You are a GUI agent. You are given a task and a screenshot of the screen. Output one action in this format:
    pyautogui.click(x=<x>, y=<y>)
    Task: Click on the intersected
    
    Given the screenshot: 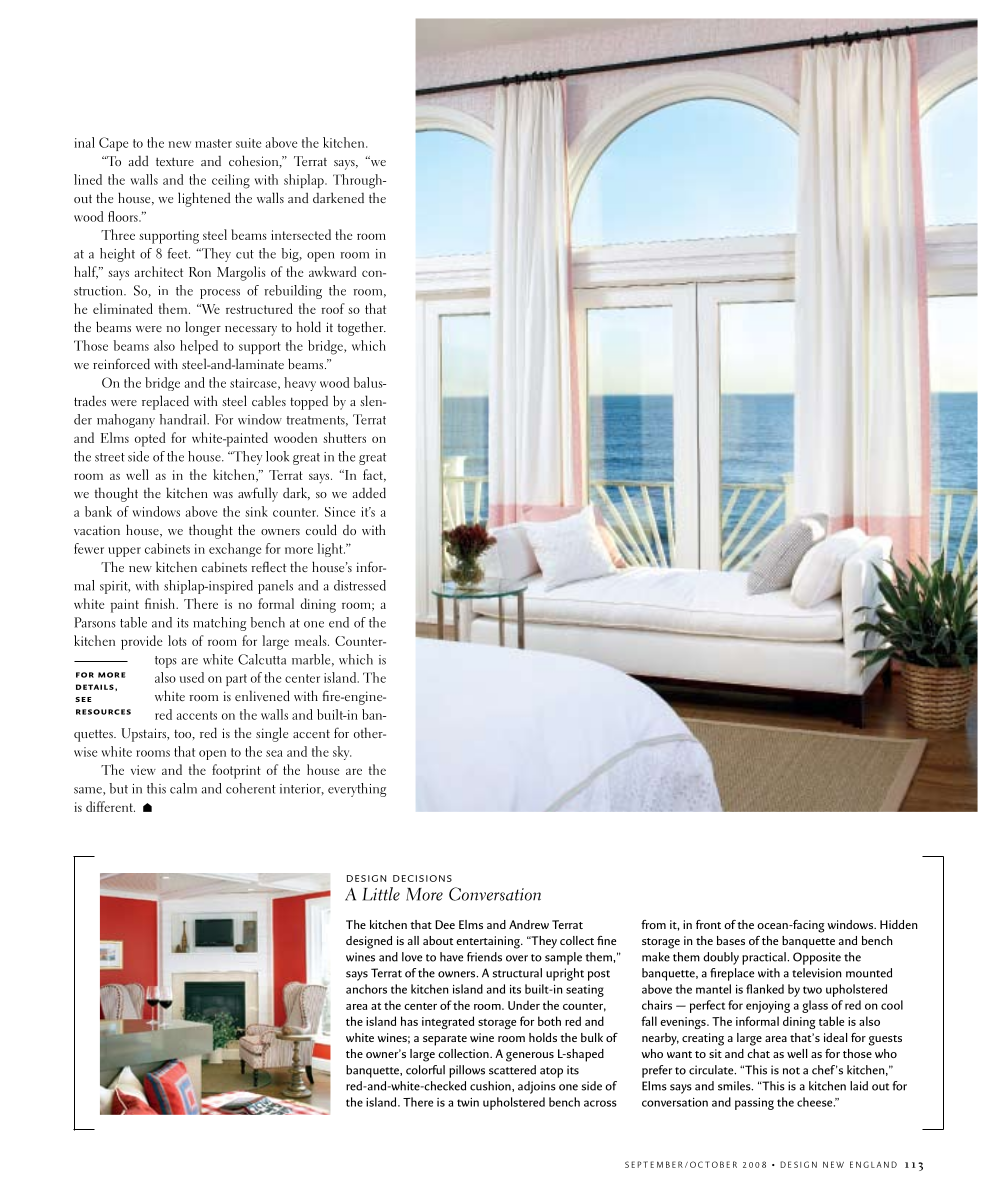 What is the action you would take?
    pyautogui.click(x=301, y=234)
